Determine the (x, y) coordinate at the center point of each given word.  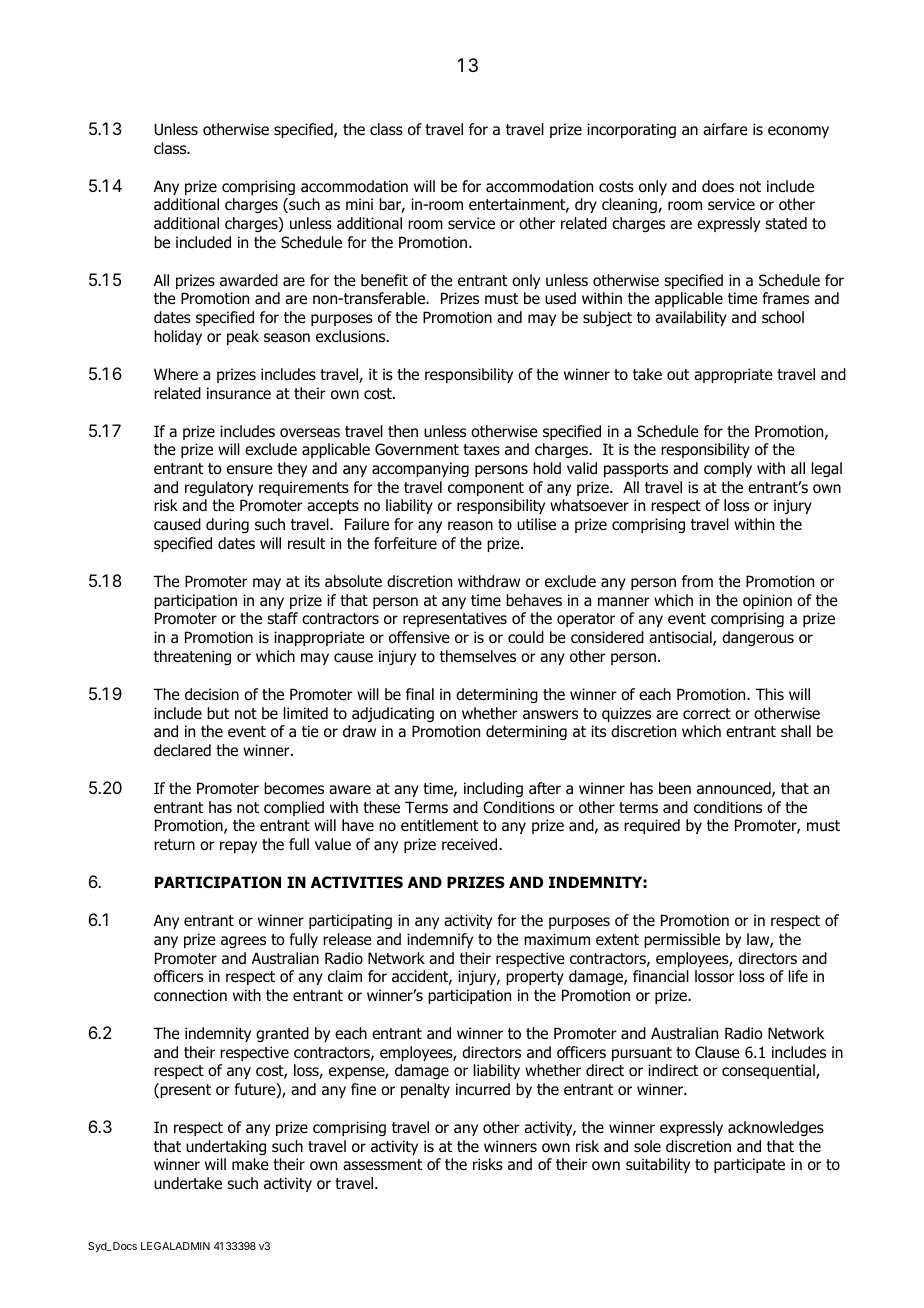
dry (586, 205)
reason (470, 526)
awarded (249, 280)
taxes (481, 449)
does (718, 186)
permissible (682, 940)
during (227, 525)
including (493, 789)
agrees (243, 942)
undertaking (226, 1147)
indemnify (440, 940)
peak (243, 337)
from (697, 581)
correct (707, 714)
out (678, 375)
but (218, 713)
